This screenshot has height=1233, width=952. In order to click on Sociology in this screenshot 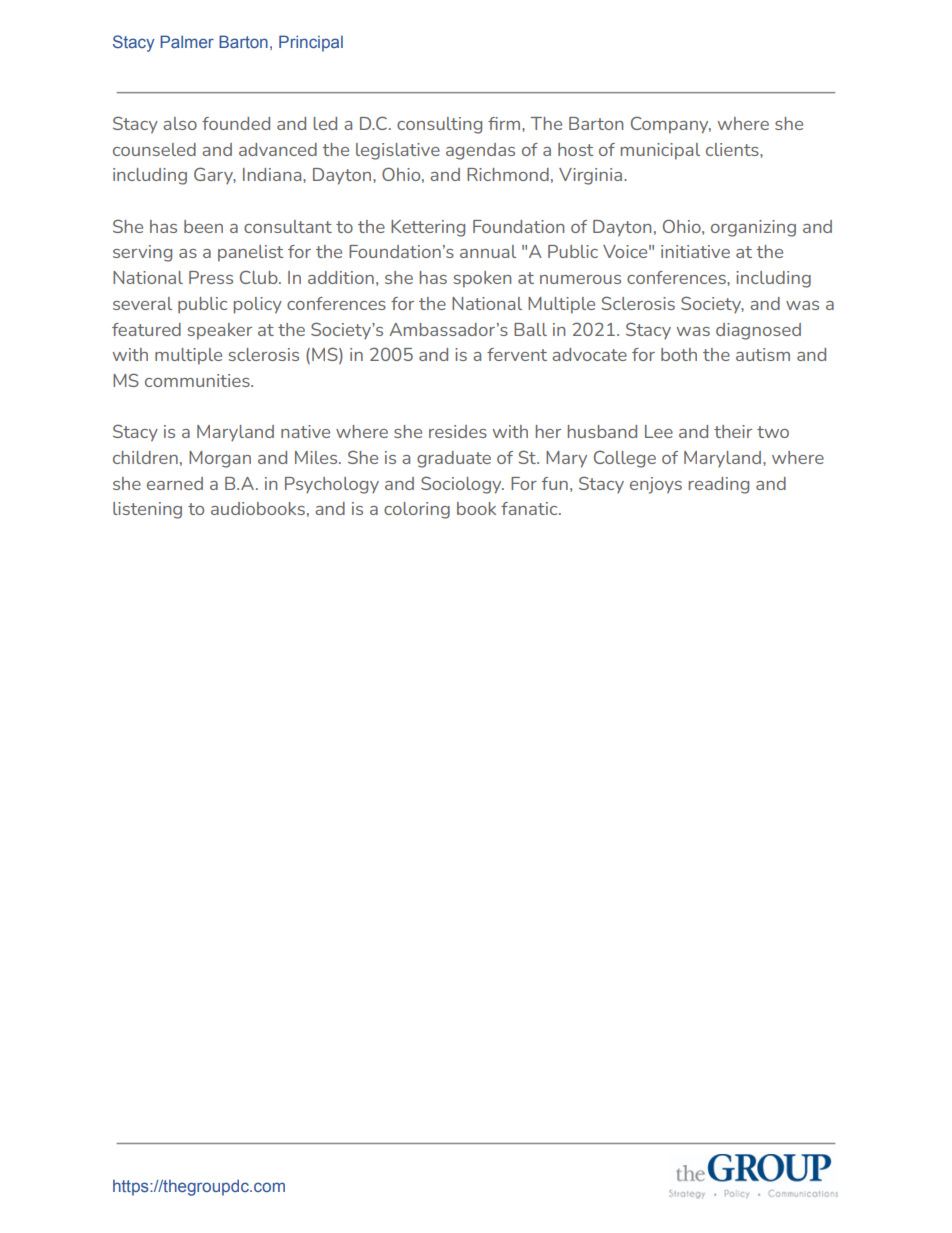, I will do `click(462, 485)`.
